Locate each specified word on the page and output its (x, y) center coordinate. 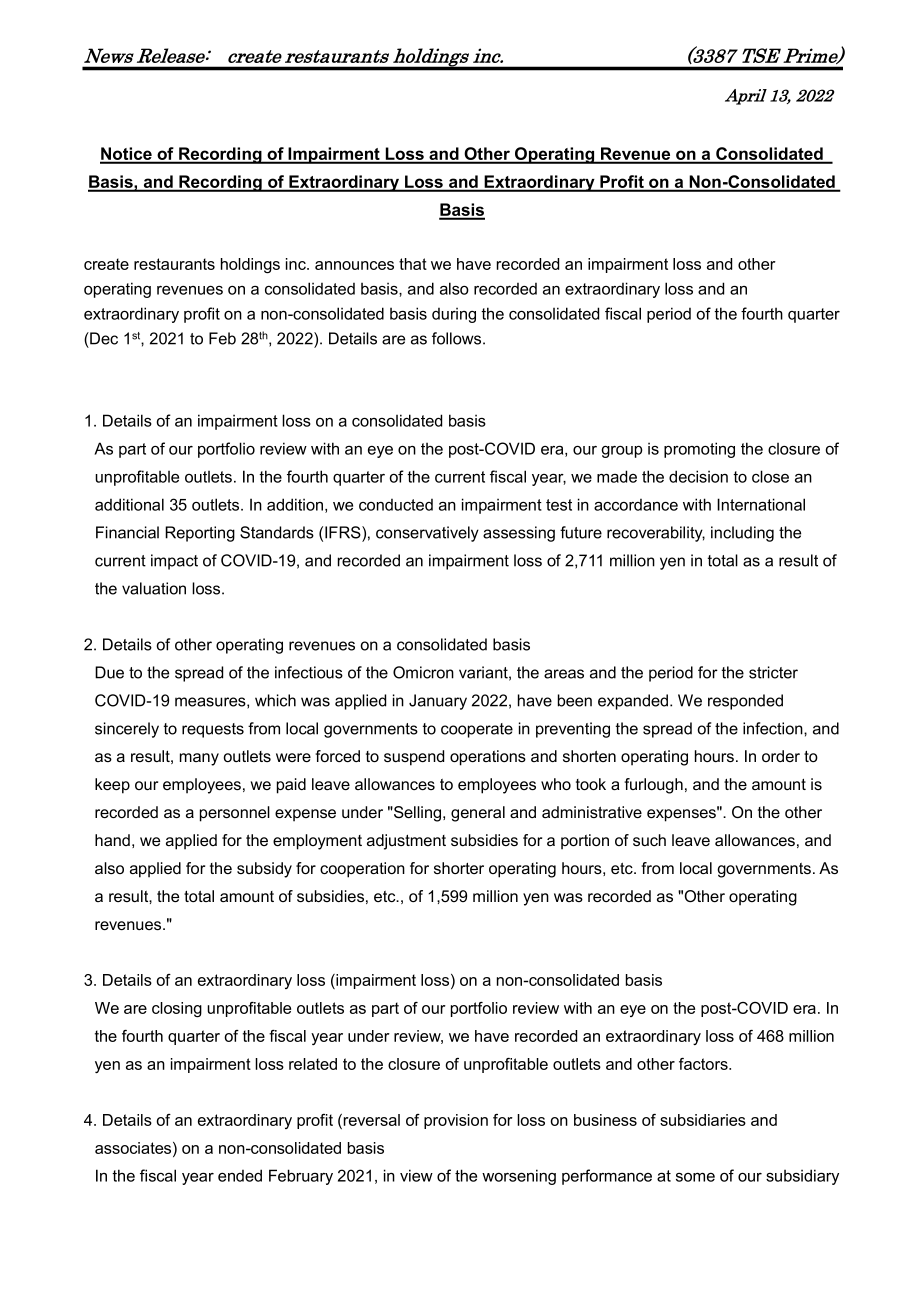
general (478, 814)
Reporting (200, 534)
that (413, 264)
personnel (235, 814)
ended (240, 1175)
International (761, 504)
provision (456, 1121)
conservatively (427, 534)
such (649, 840)
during (454, 315)
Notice (127, 155)
